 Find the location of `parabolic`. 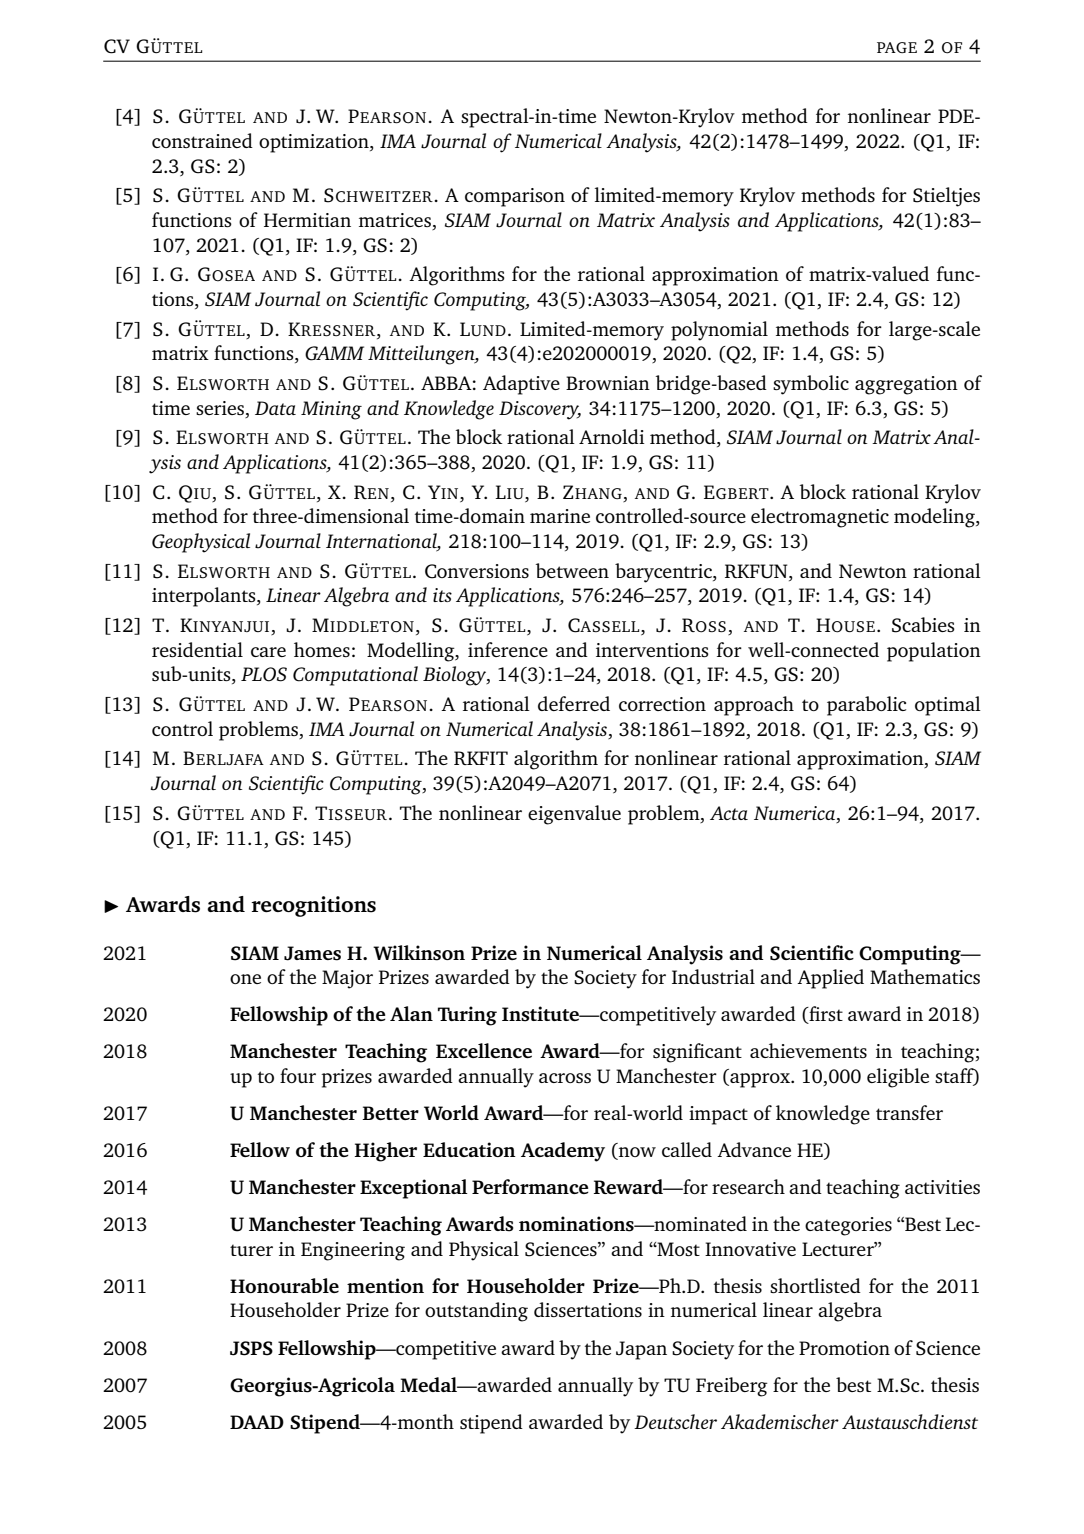

parabolic is located at coordinates (866, 706).
